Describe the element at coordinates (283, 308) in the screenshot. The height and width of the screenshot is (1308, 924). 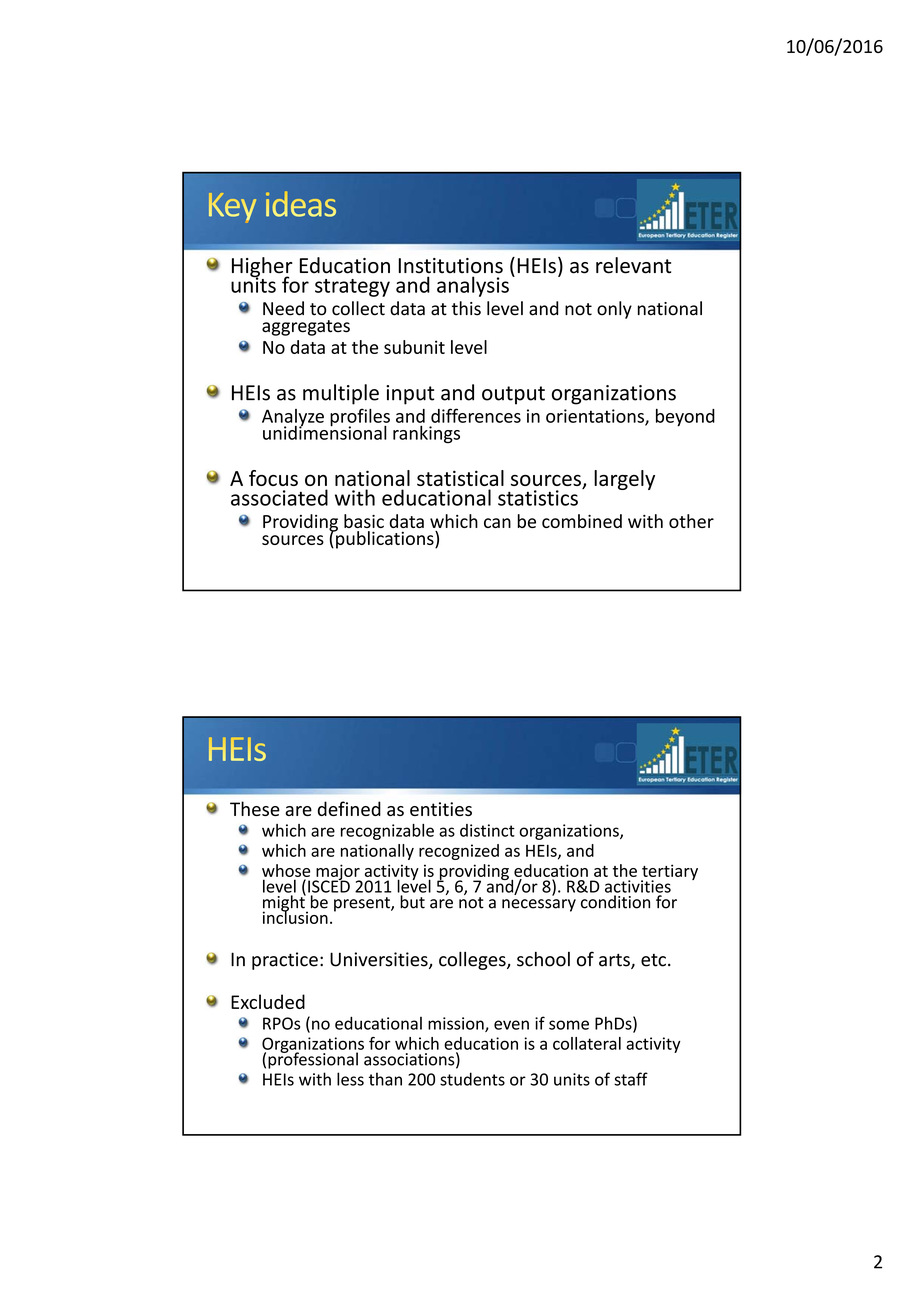
I see `Need` at that location.
